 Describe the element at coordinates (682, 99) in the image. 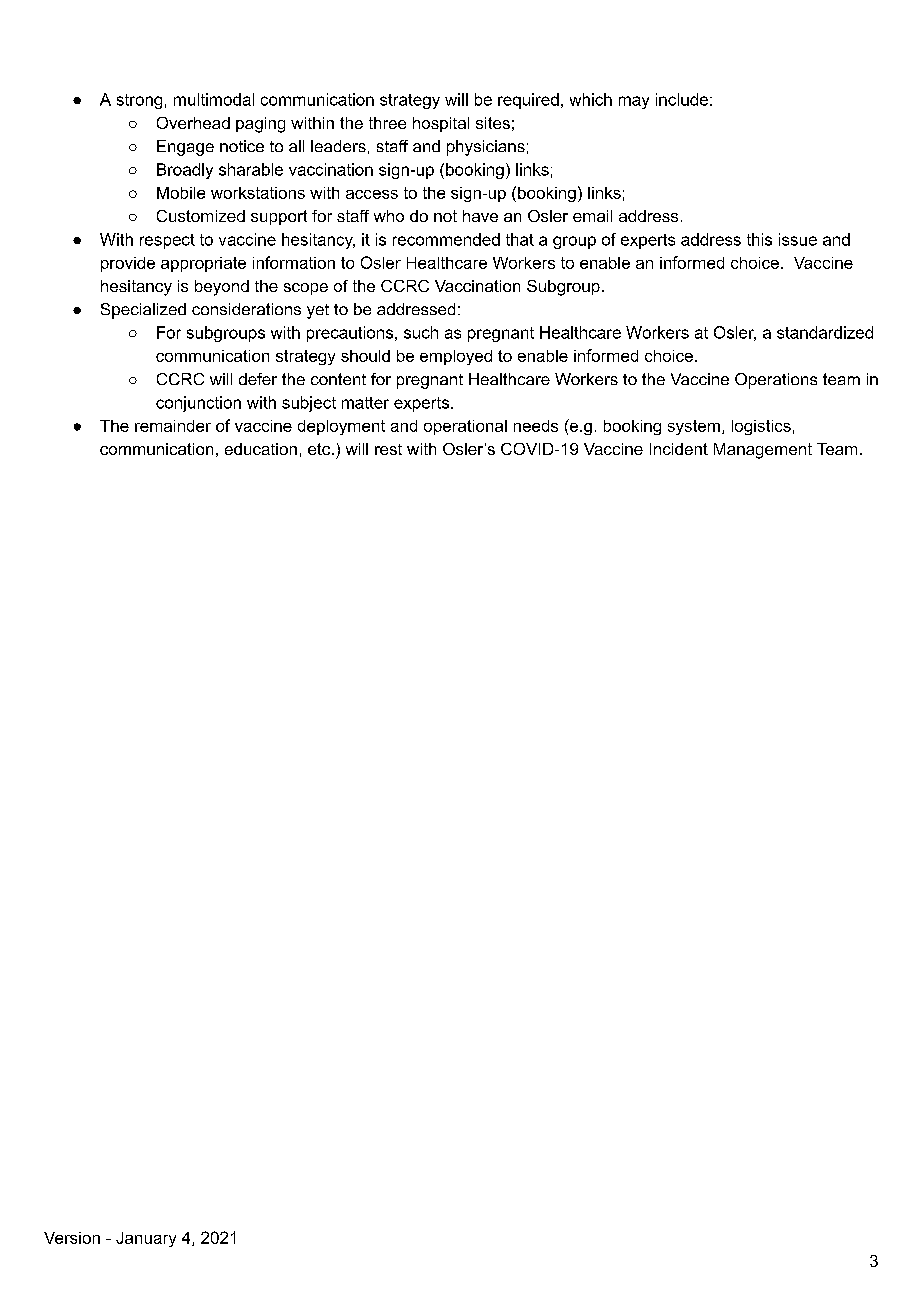

I see `include` at that location.
